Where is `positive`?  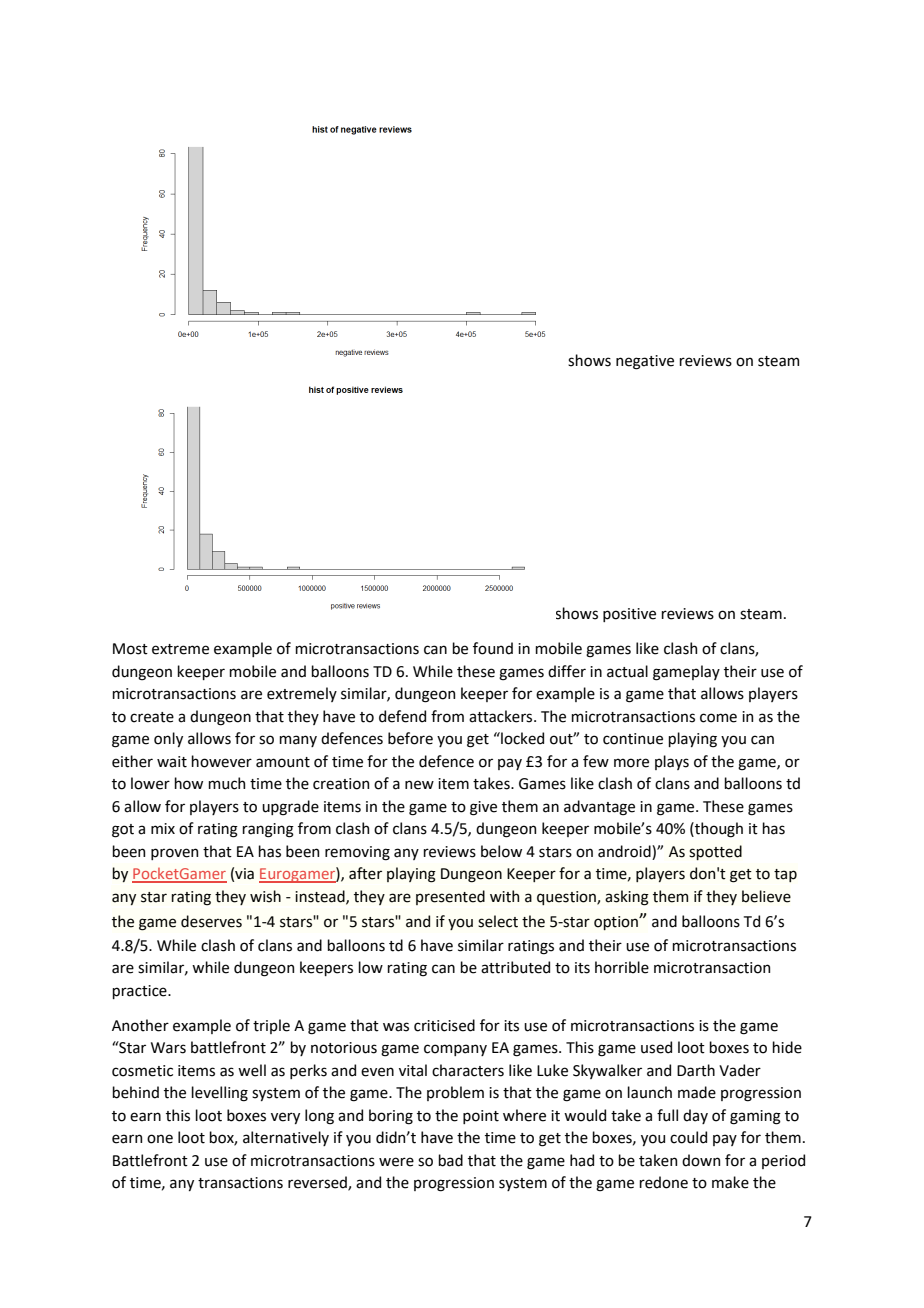
positive is located at coordinates (629, 615).
